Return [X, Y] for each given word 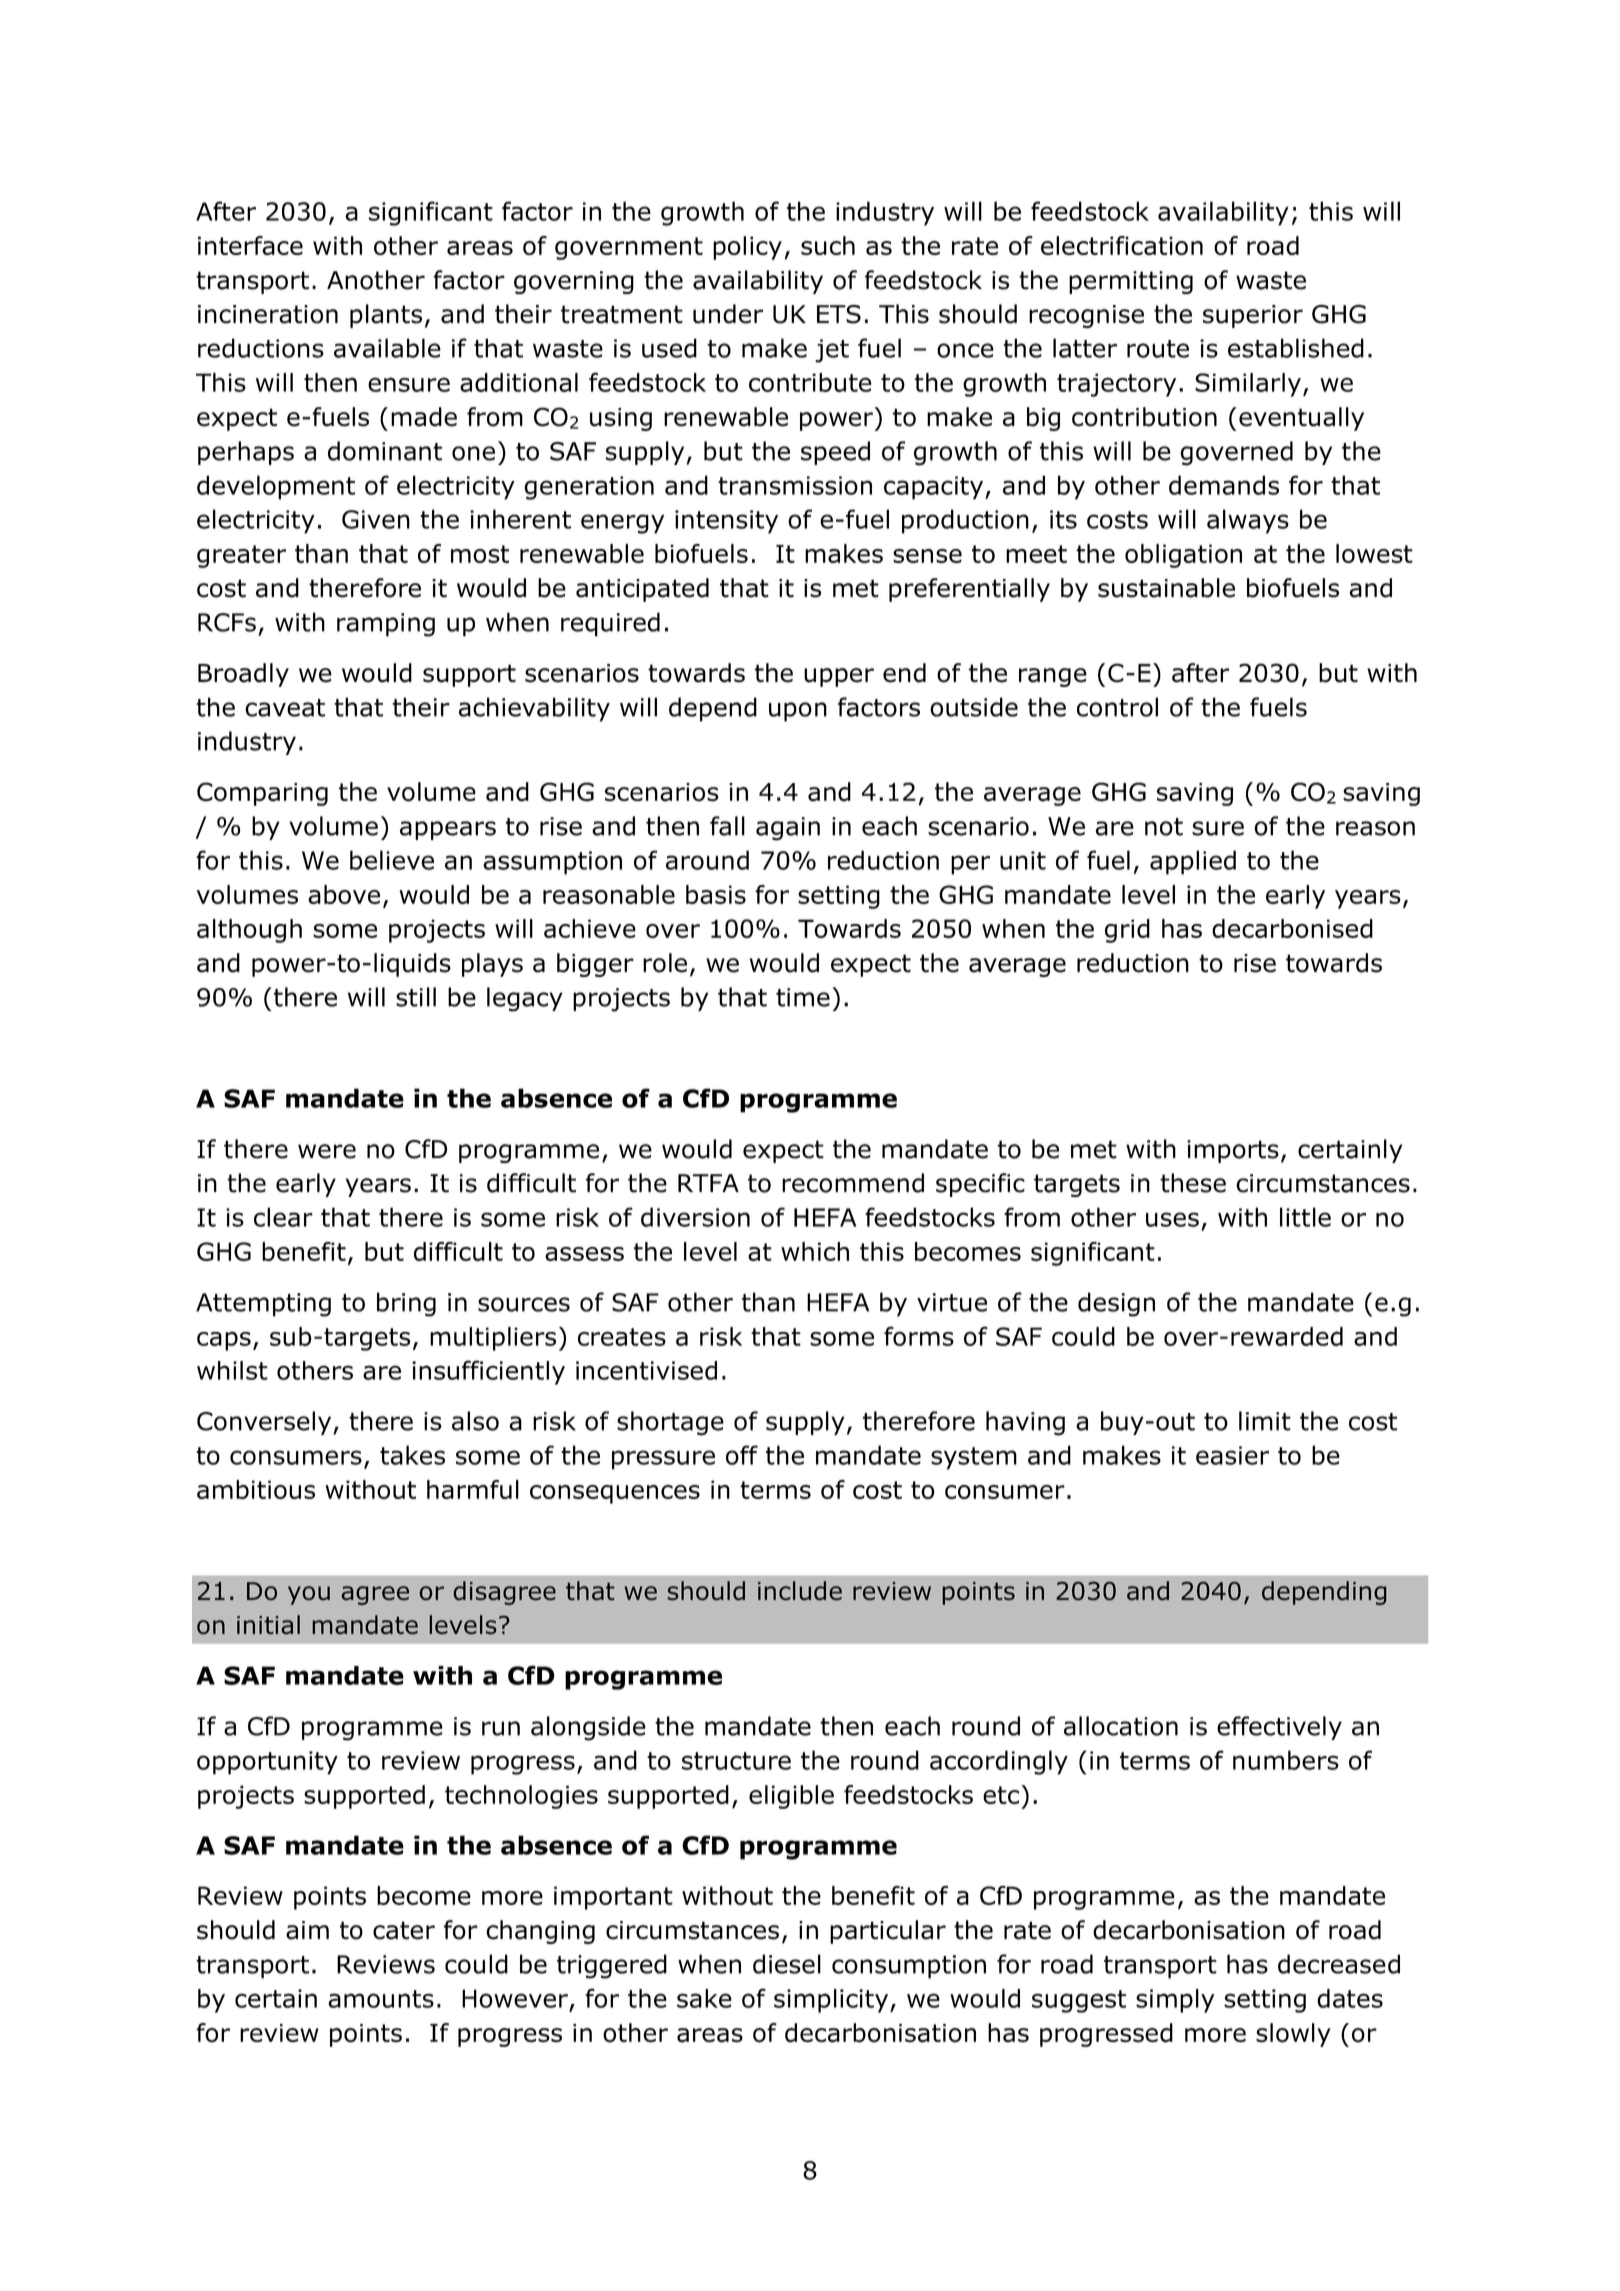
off [742, 1455]
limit [1265, 1421]
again [788, 829]
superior [1253, 316]
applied [1193, 862]
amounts [381, 1999]
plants [386, 316]
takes [412, 1455]
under [728, 314]
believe [392, 860]
